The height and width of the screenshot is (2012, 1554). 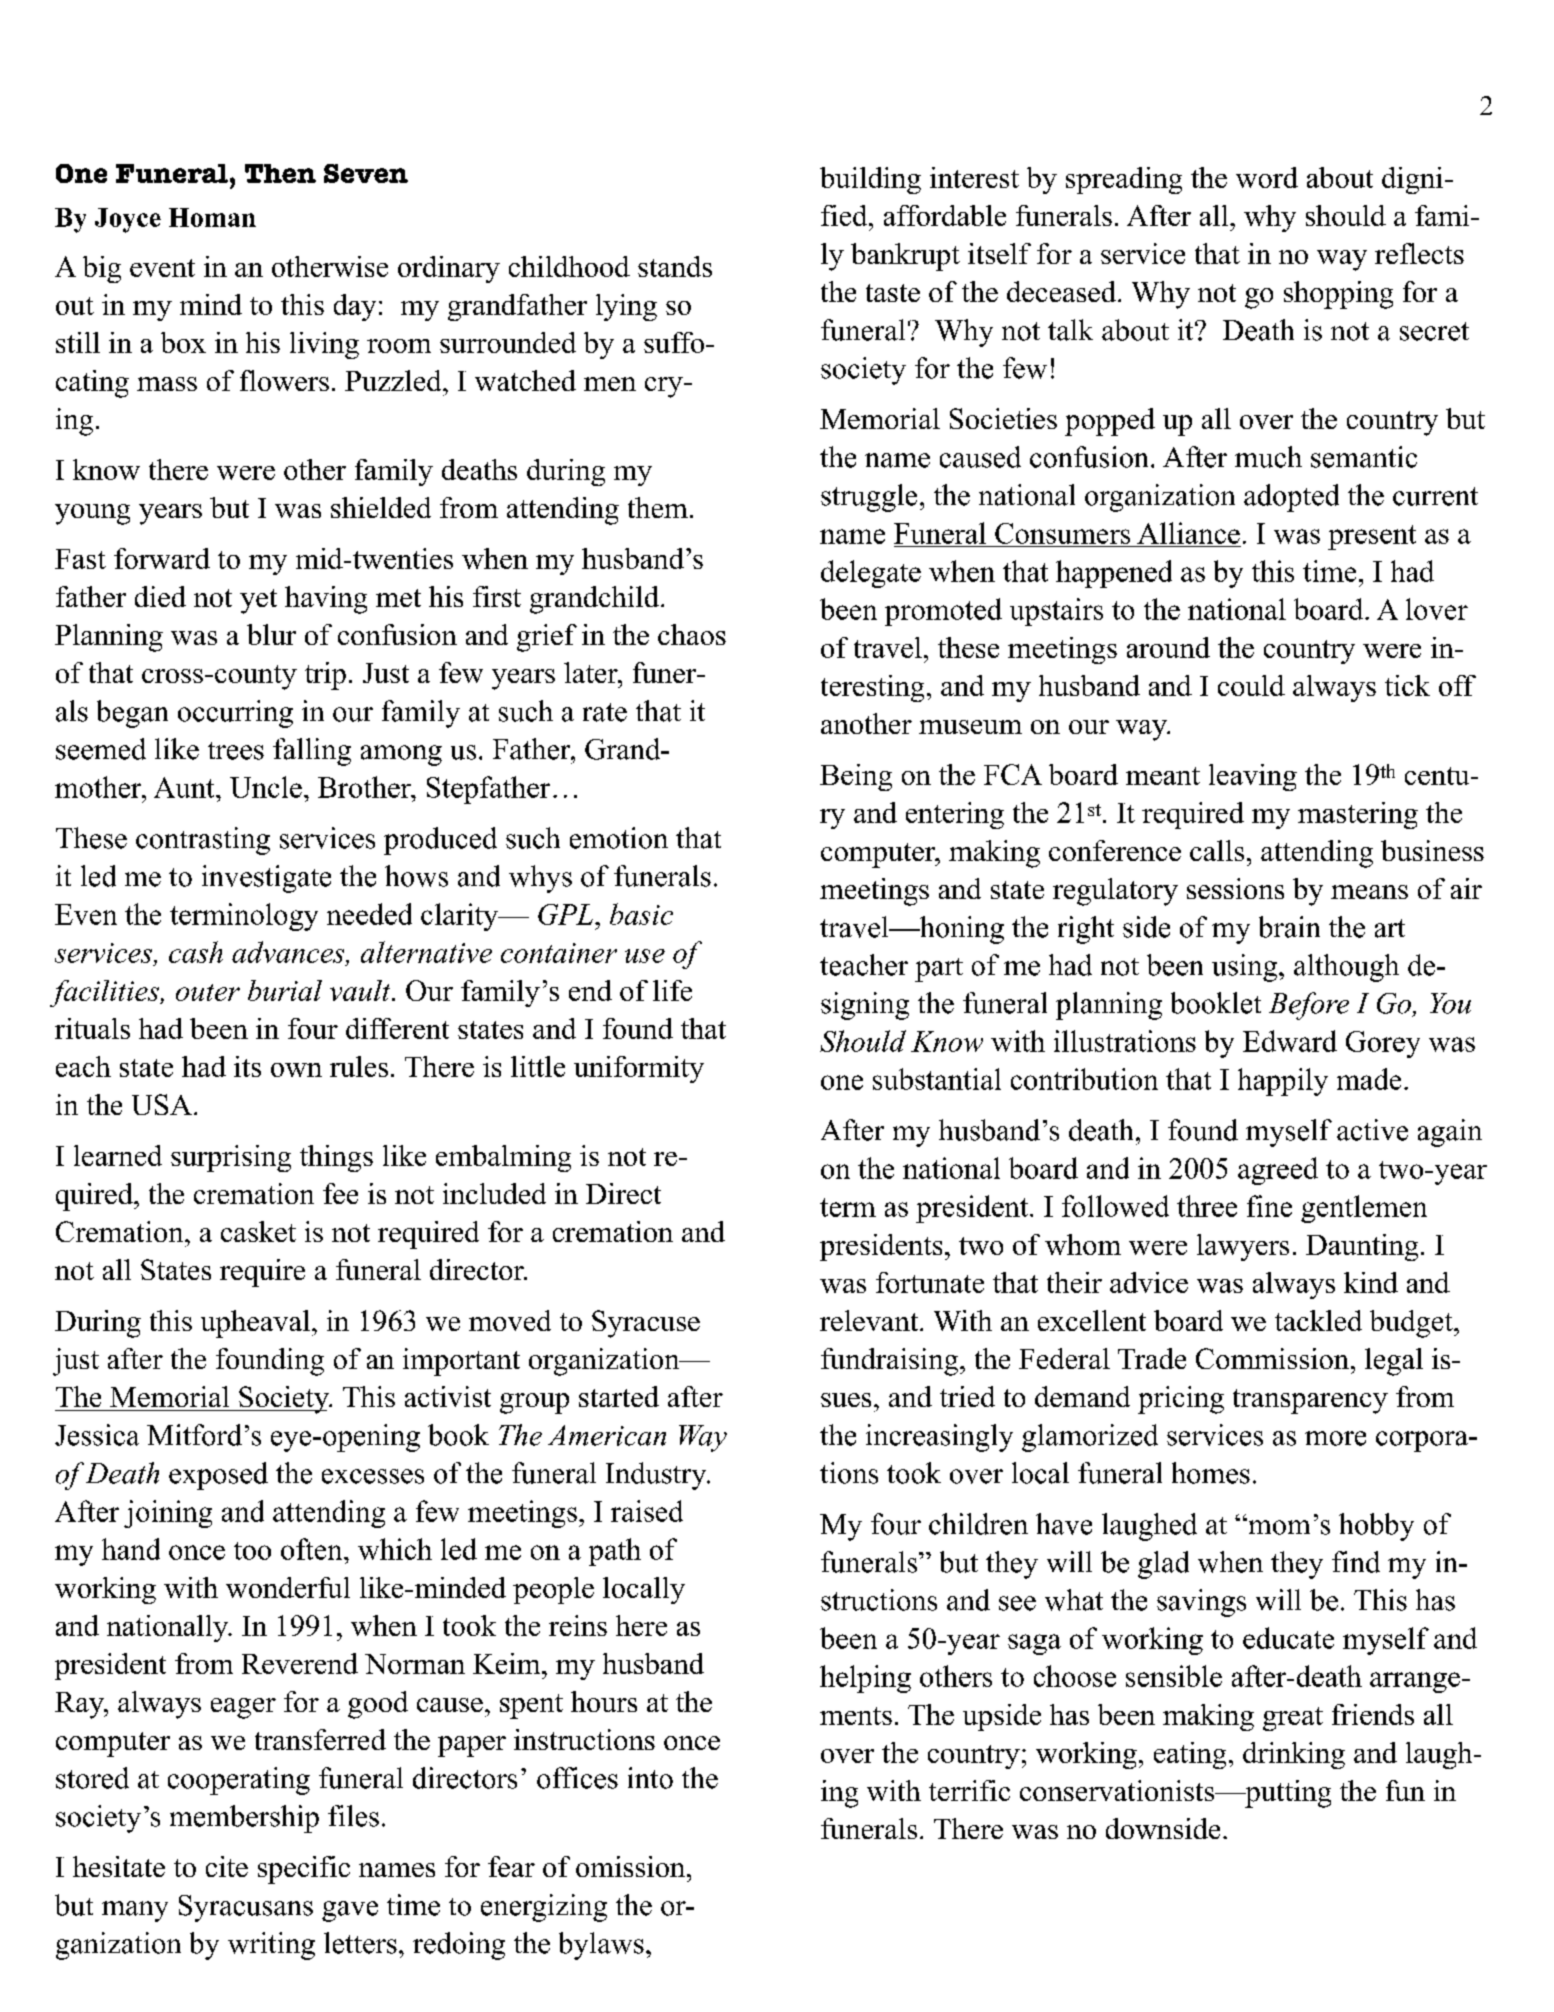 What do you see at coordinates (1251, 685) in the screenshot?
I see `could` at bounding box center [1251, 685].
